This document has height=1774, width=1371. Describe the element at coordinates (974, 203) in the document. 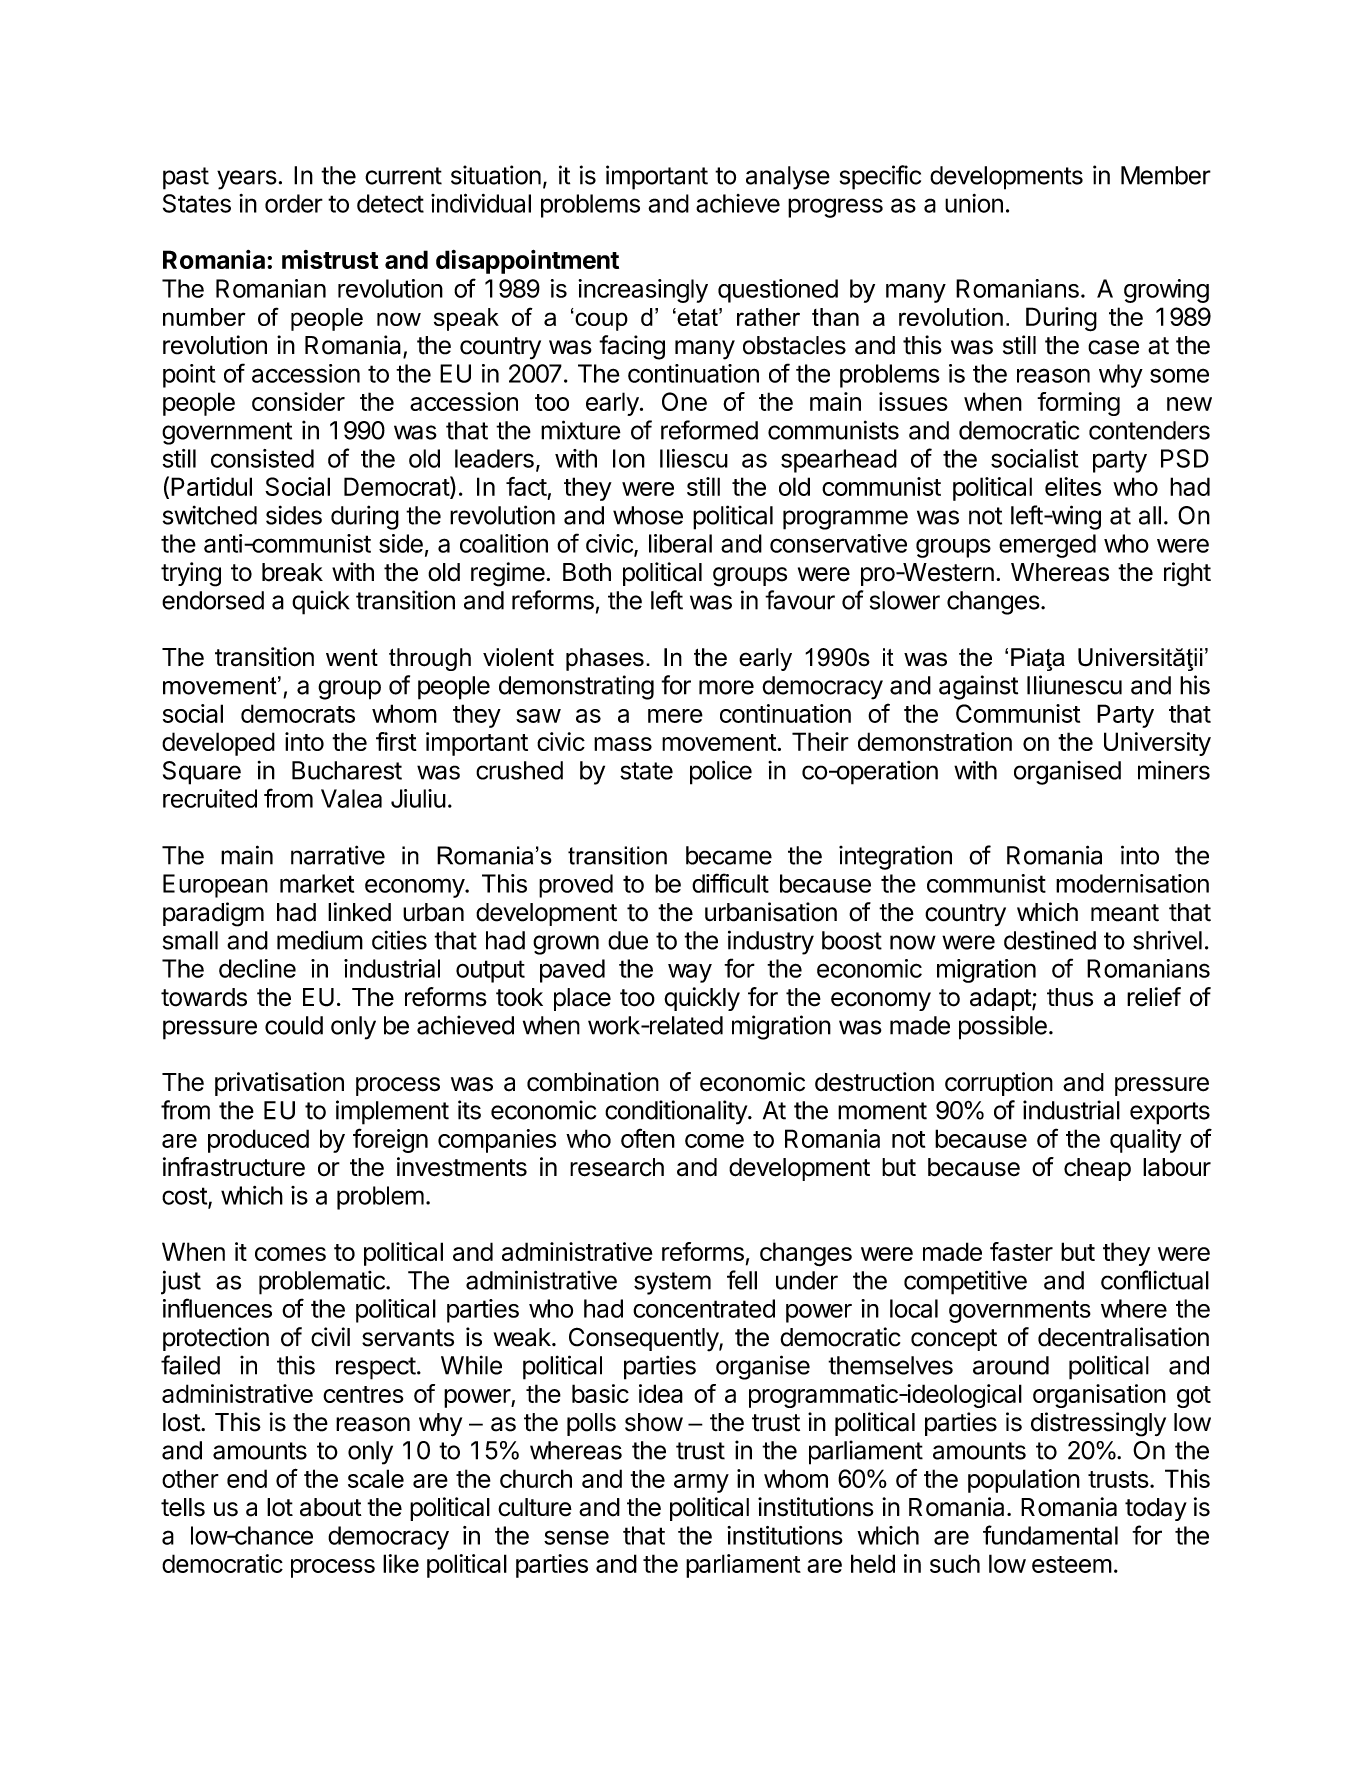

I see `union` at that location.
